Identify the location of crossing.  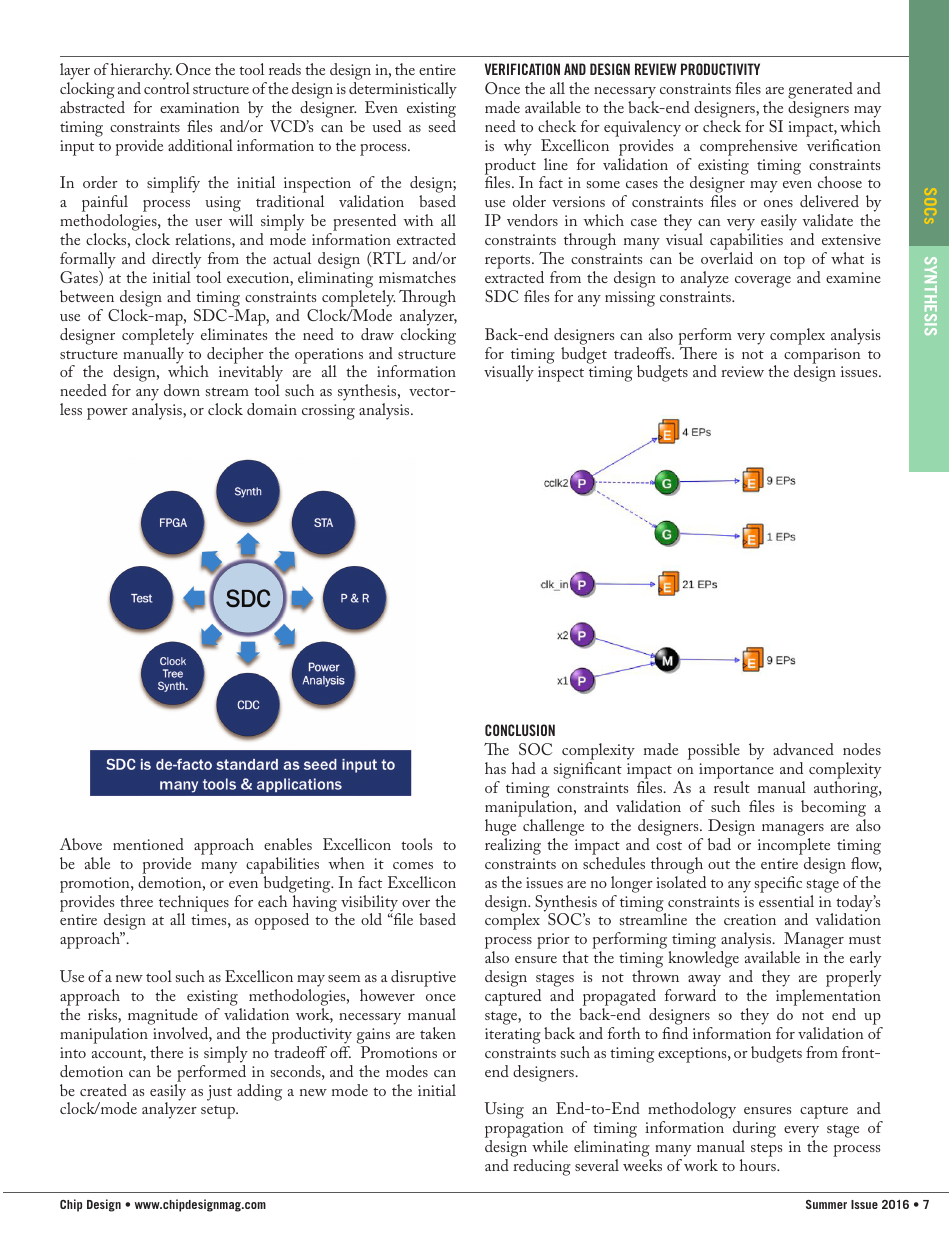
(328, 412).
